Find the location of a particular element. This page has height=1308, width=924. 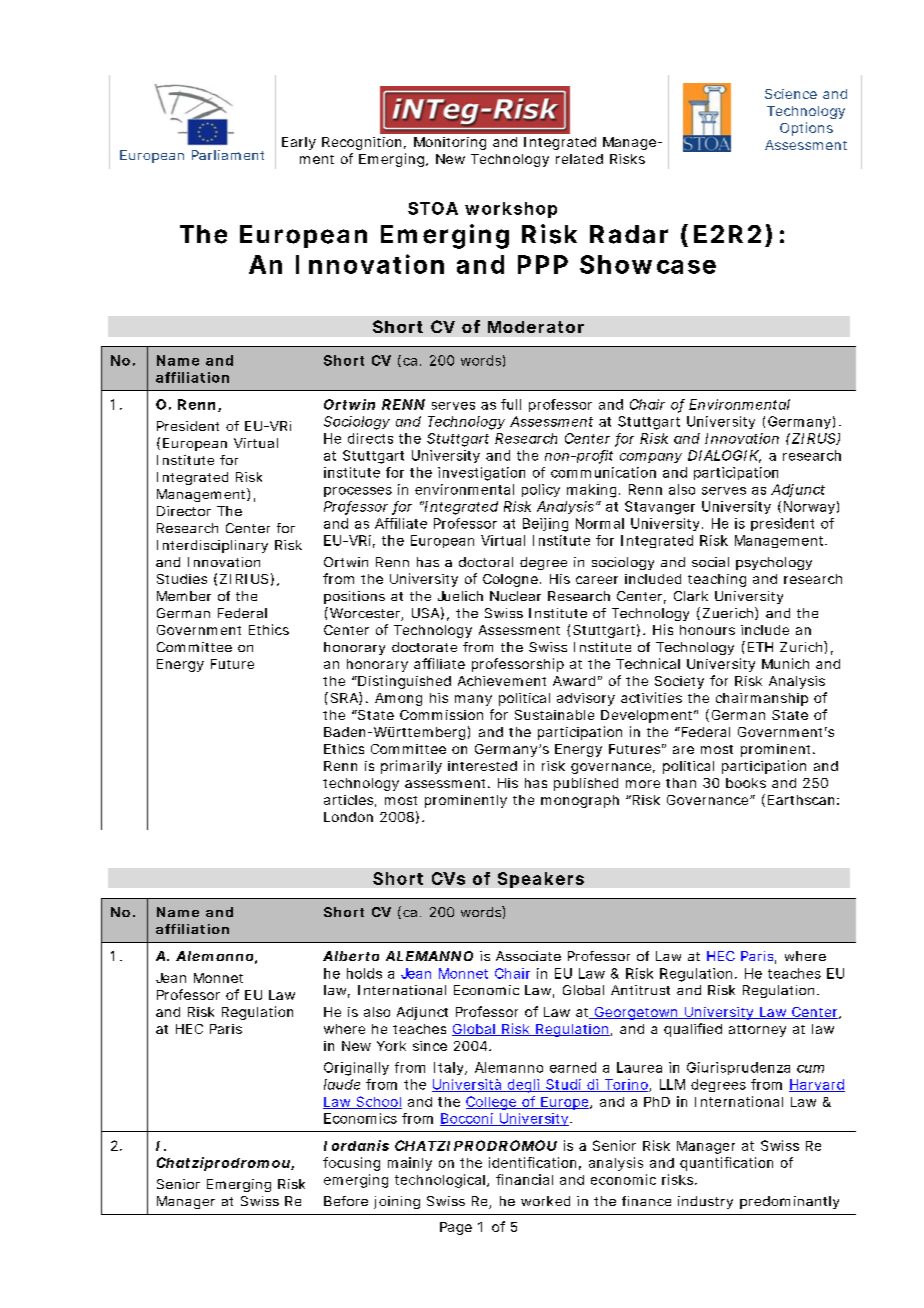

SRA is located at coordinates (344, 698).
